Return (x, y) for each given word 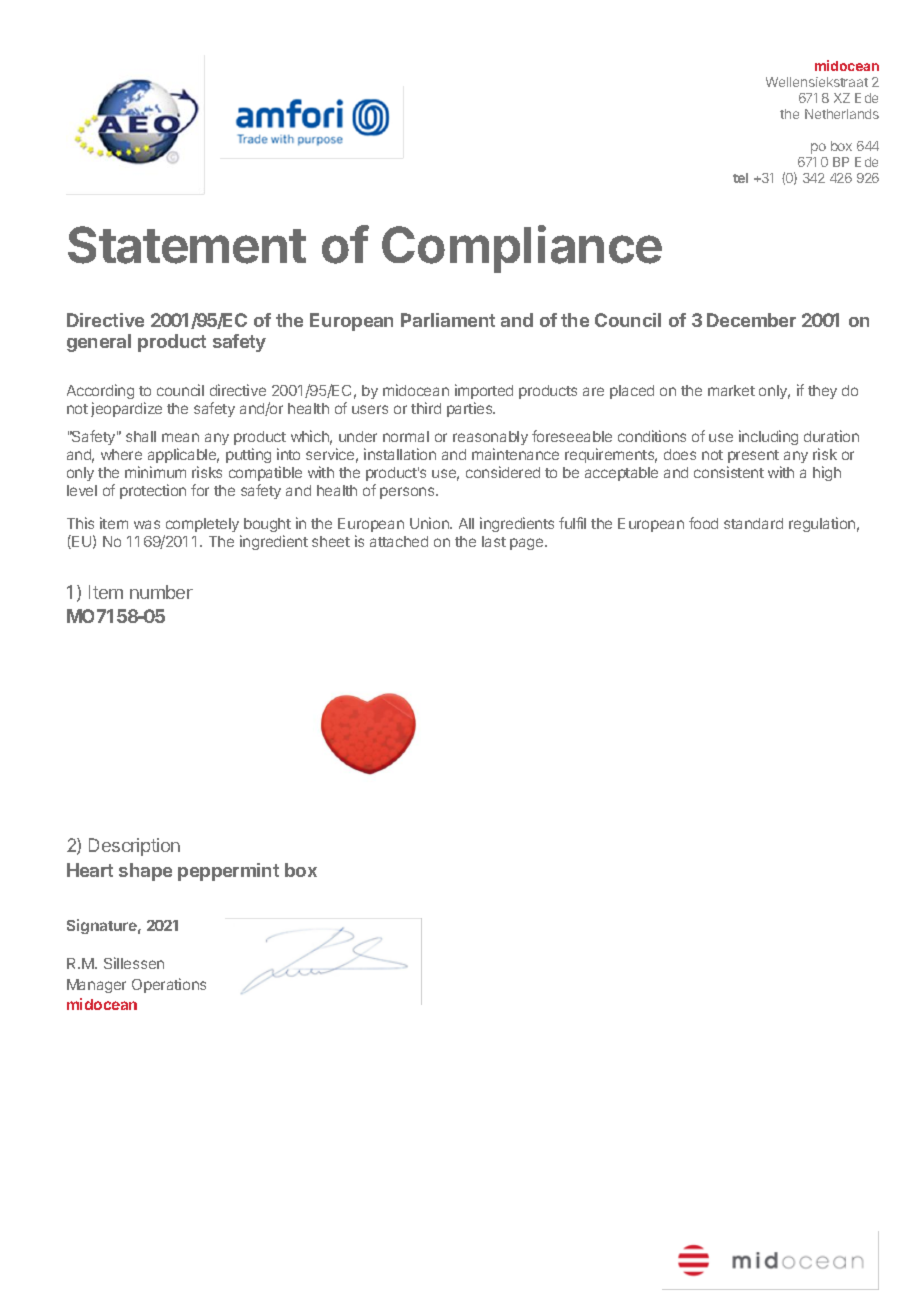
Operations (169, 985)
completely (202, 527)
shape (145, 872)
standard (753, 523)
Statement (187, 245)
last (494, 541)
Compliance (522, 249)
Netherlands (842, 114)
